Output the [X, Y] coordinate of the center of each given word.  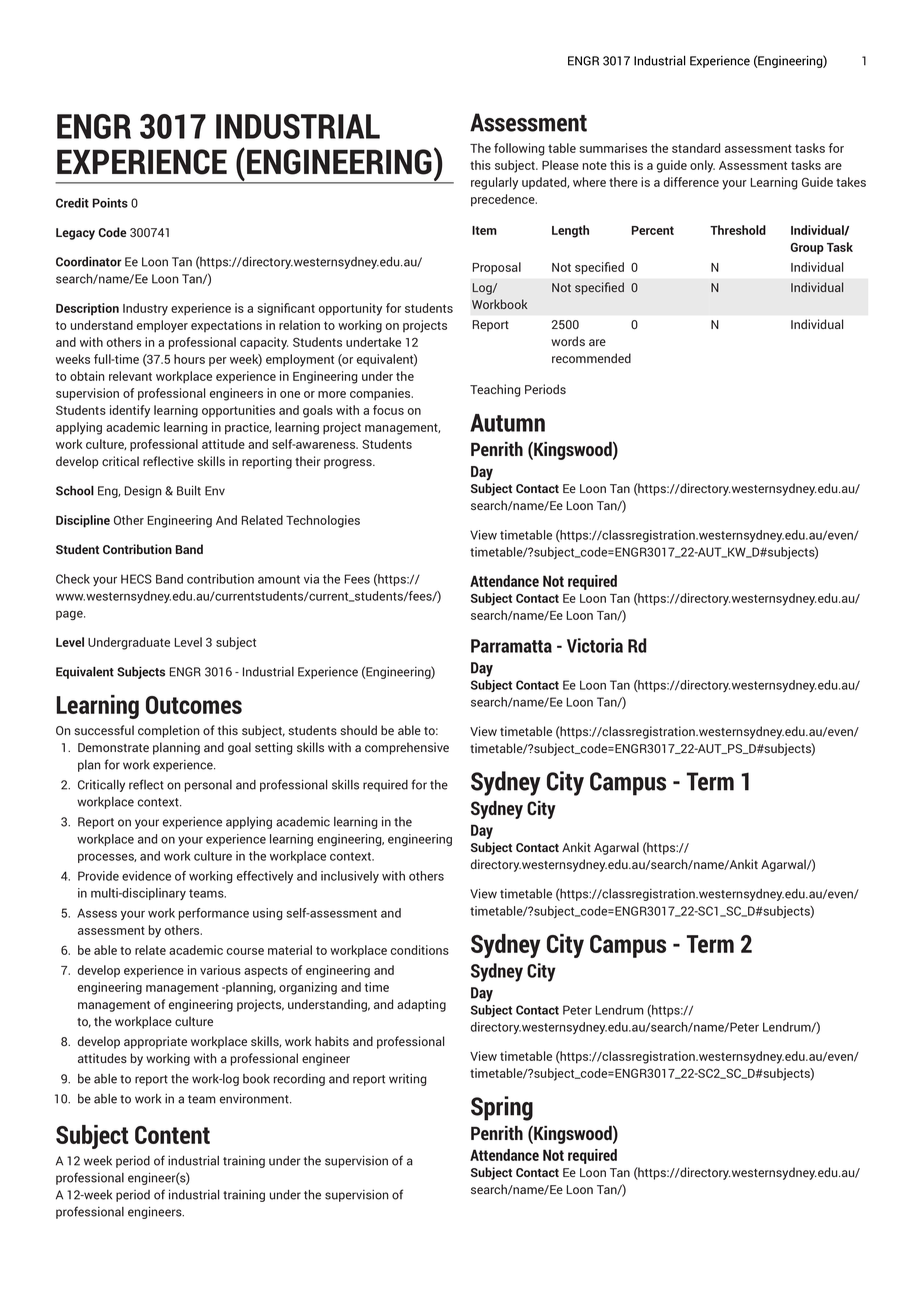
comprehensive [407, 748]
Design [143, 492]
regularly [494, 183]
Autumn [507, 423]
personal [208, 786]
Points [110, 203]
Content [172, 1135]
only [702, 166]
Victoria [595, 645]
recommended [591, 358]
